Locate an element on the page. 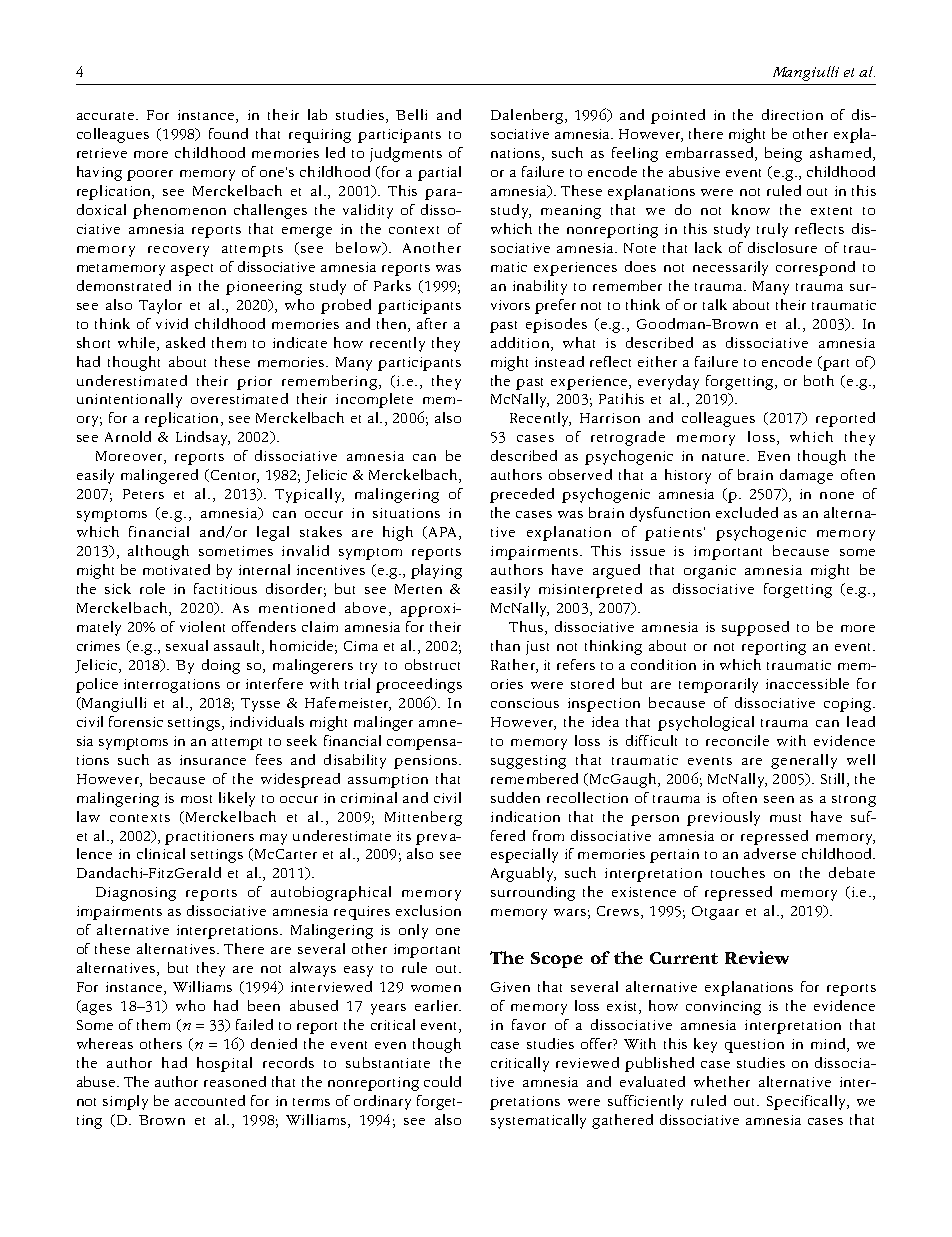  asked is located at coordinates (185, 342).
